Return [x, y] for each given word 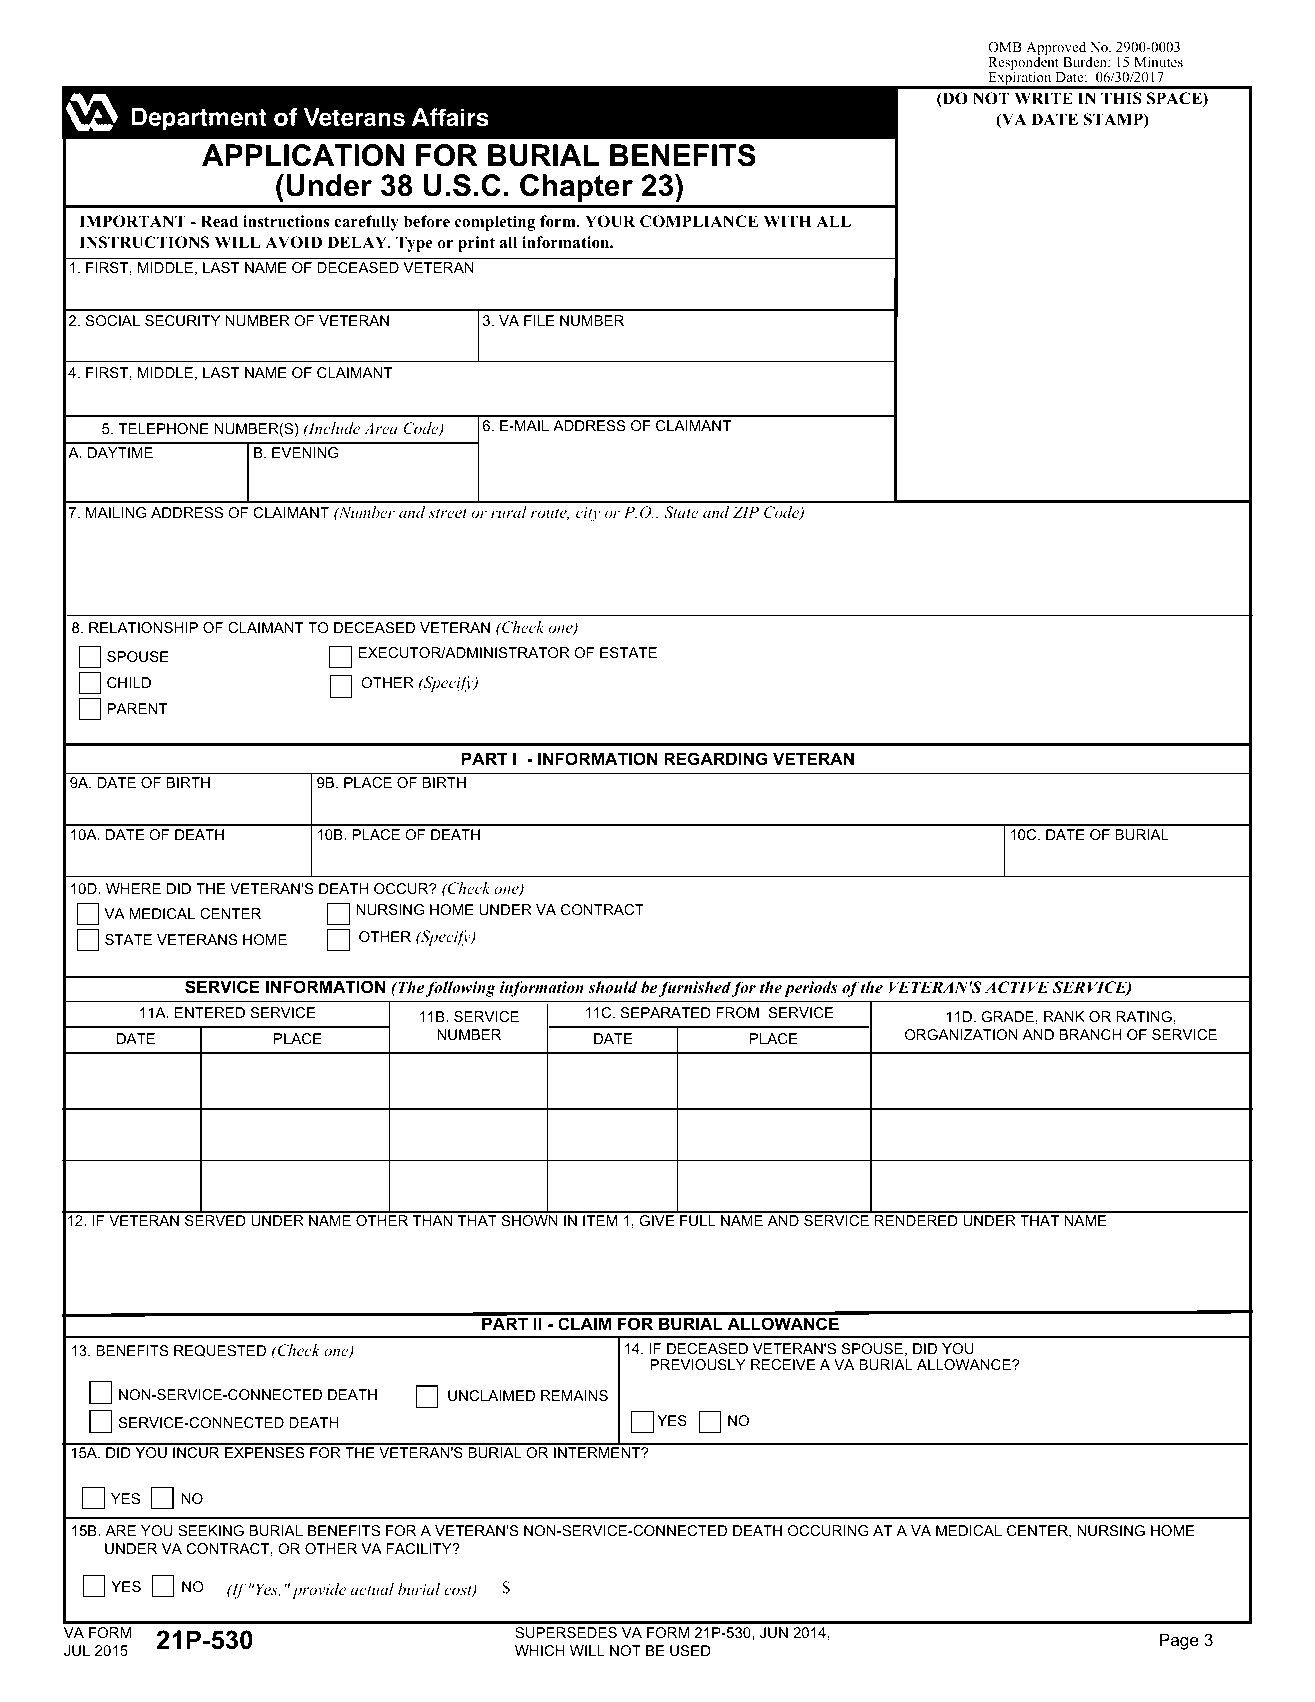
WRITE [1043, 98]
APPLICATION [303, 155]
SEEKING [211, 1530]
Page [1179, 1641]
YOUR [610, 221]
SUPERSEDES [566, 1632]
